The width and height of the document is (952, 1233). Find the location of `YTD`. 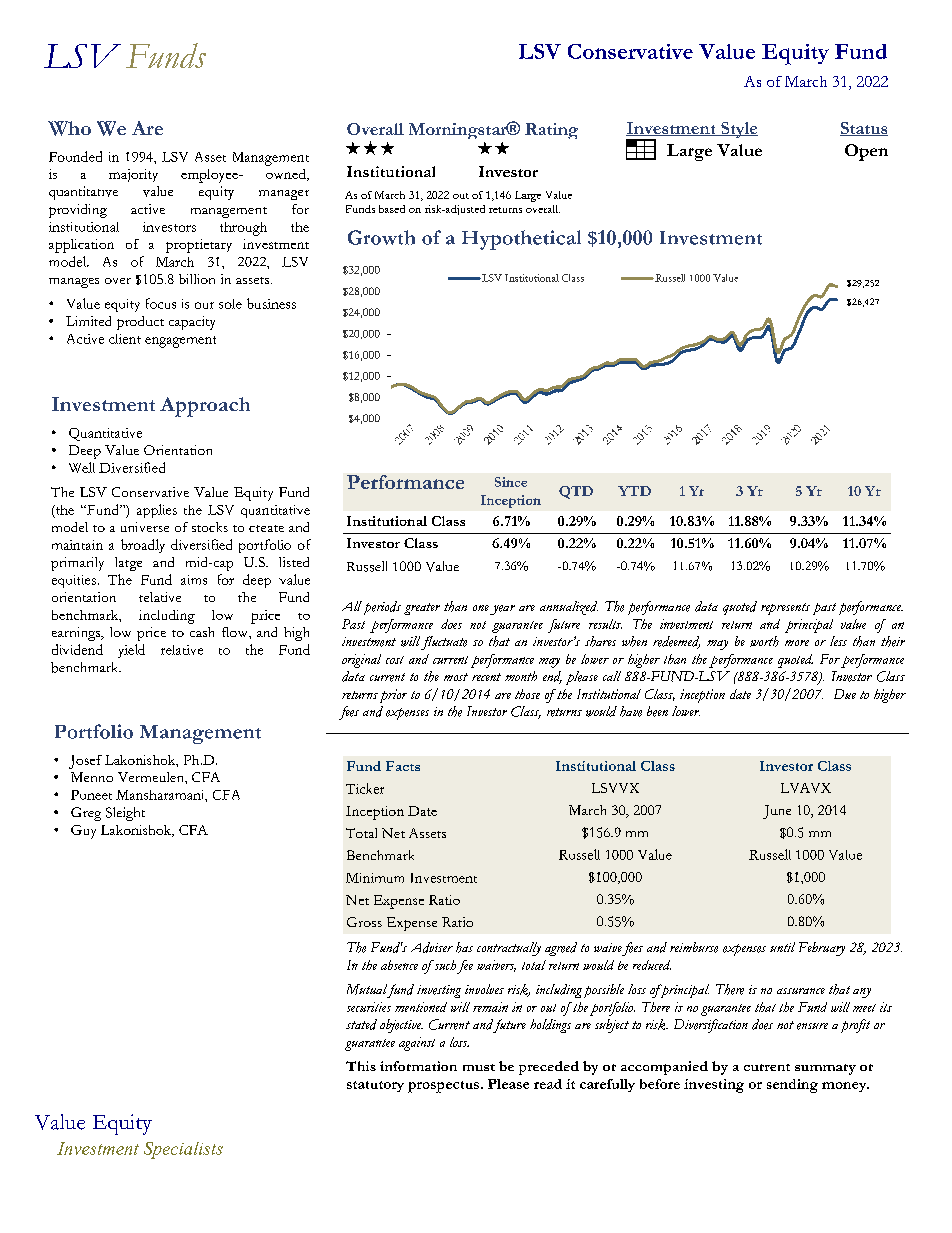

YTD is located at coordinates (634, 491).
